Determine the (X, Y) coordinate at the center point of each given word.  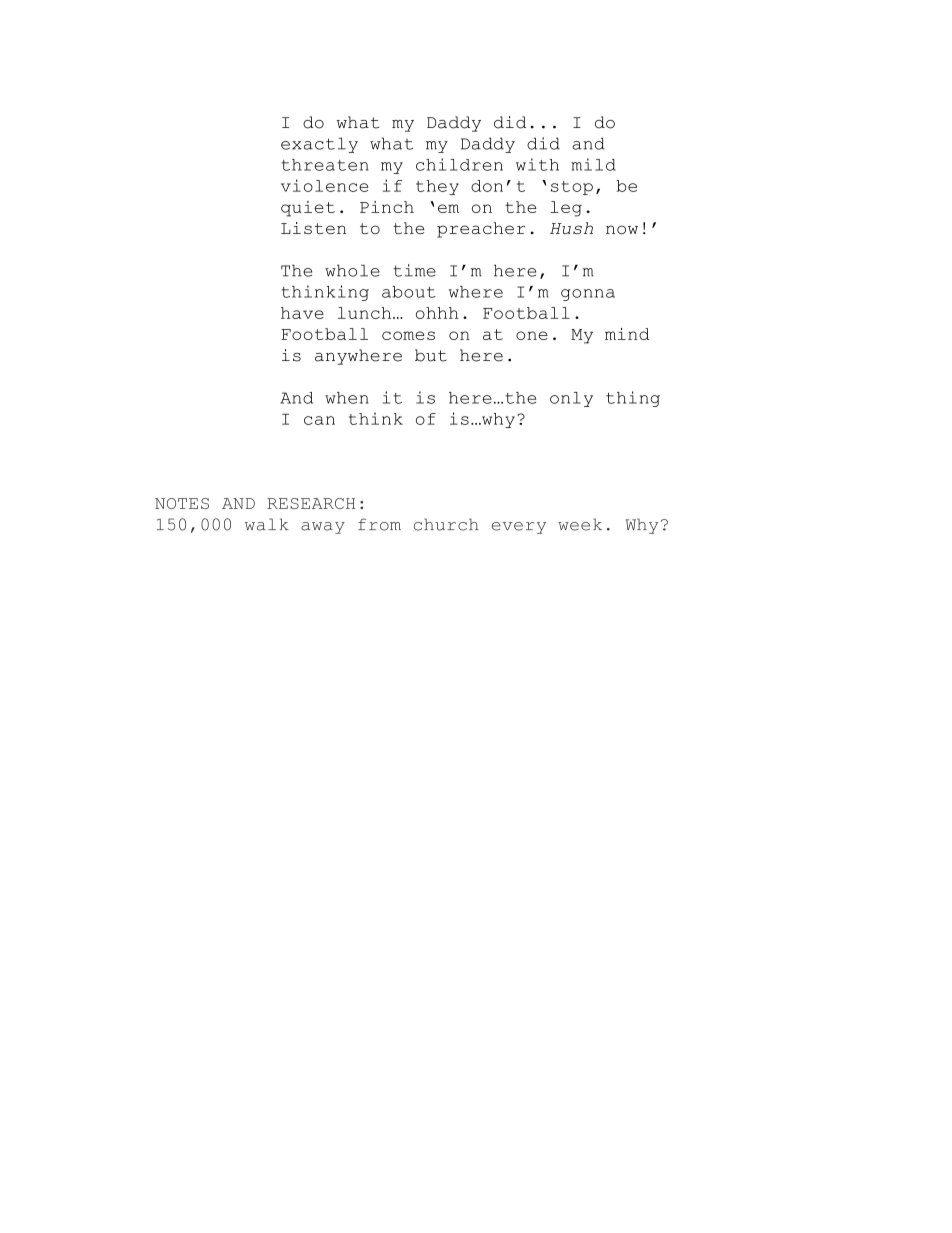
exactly (319, 145)
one (532, 335)
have (302, 313)
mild (593, 164)
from (379, 524)
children (459, 164)
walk (267, 524)
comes (408, 335)
